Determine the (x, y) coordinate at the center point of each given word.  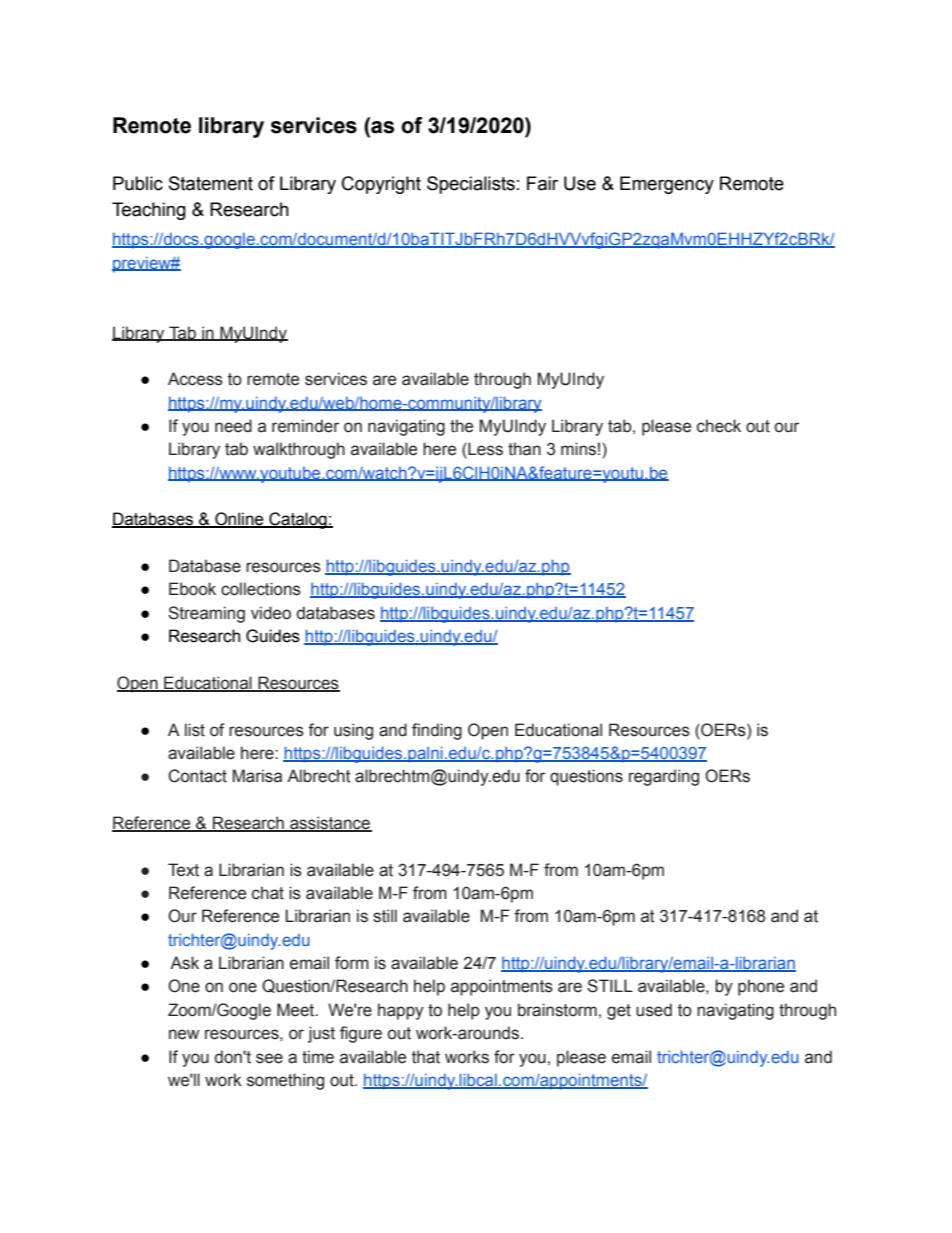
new (184, 1034)
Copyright (381, 185)
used (654, 1010)
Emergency (667, 185)
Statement (211, 183)
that (426, 1057)
